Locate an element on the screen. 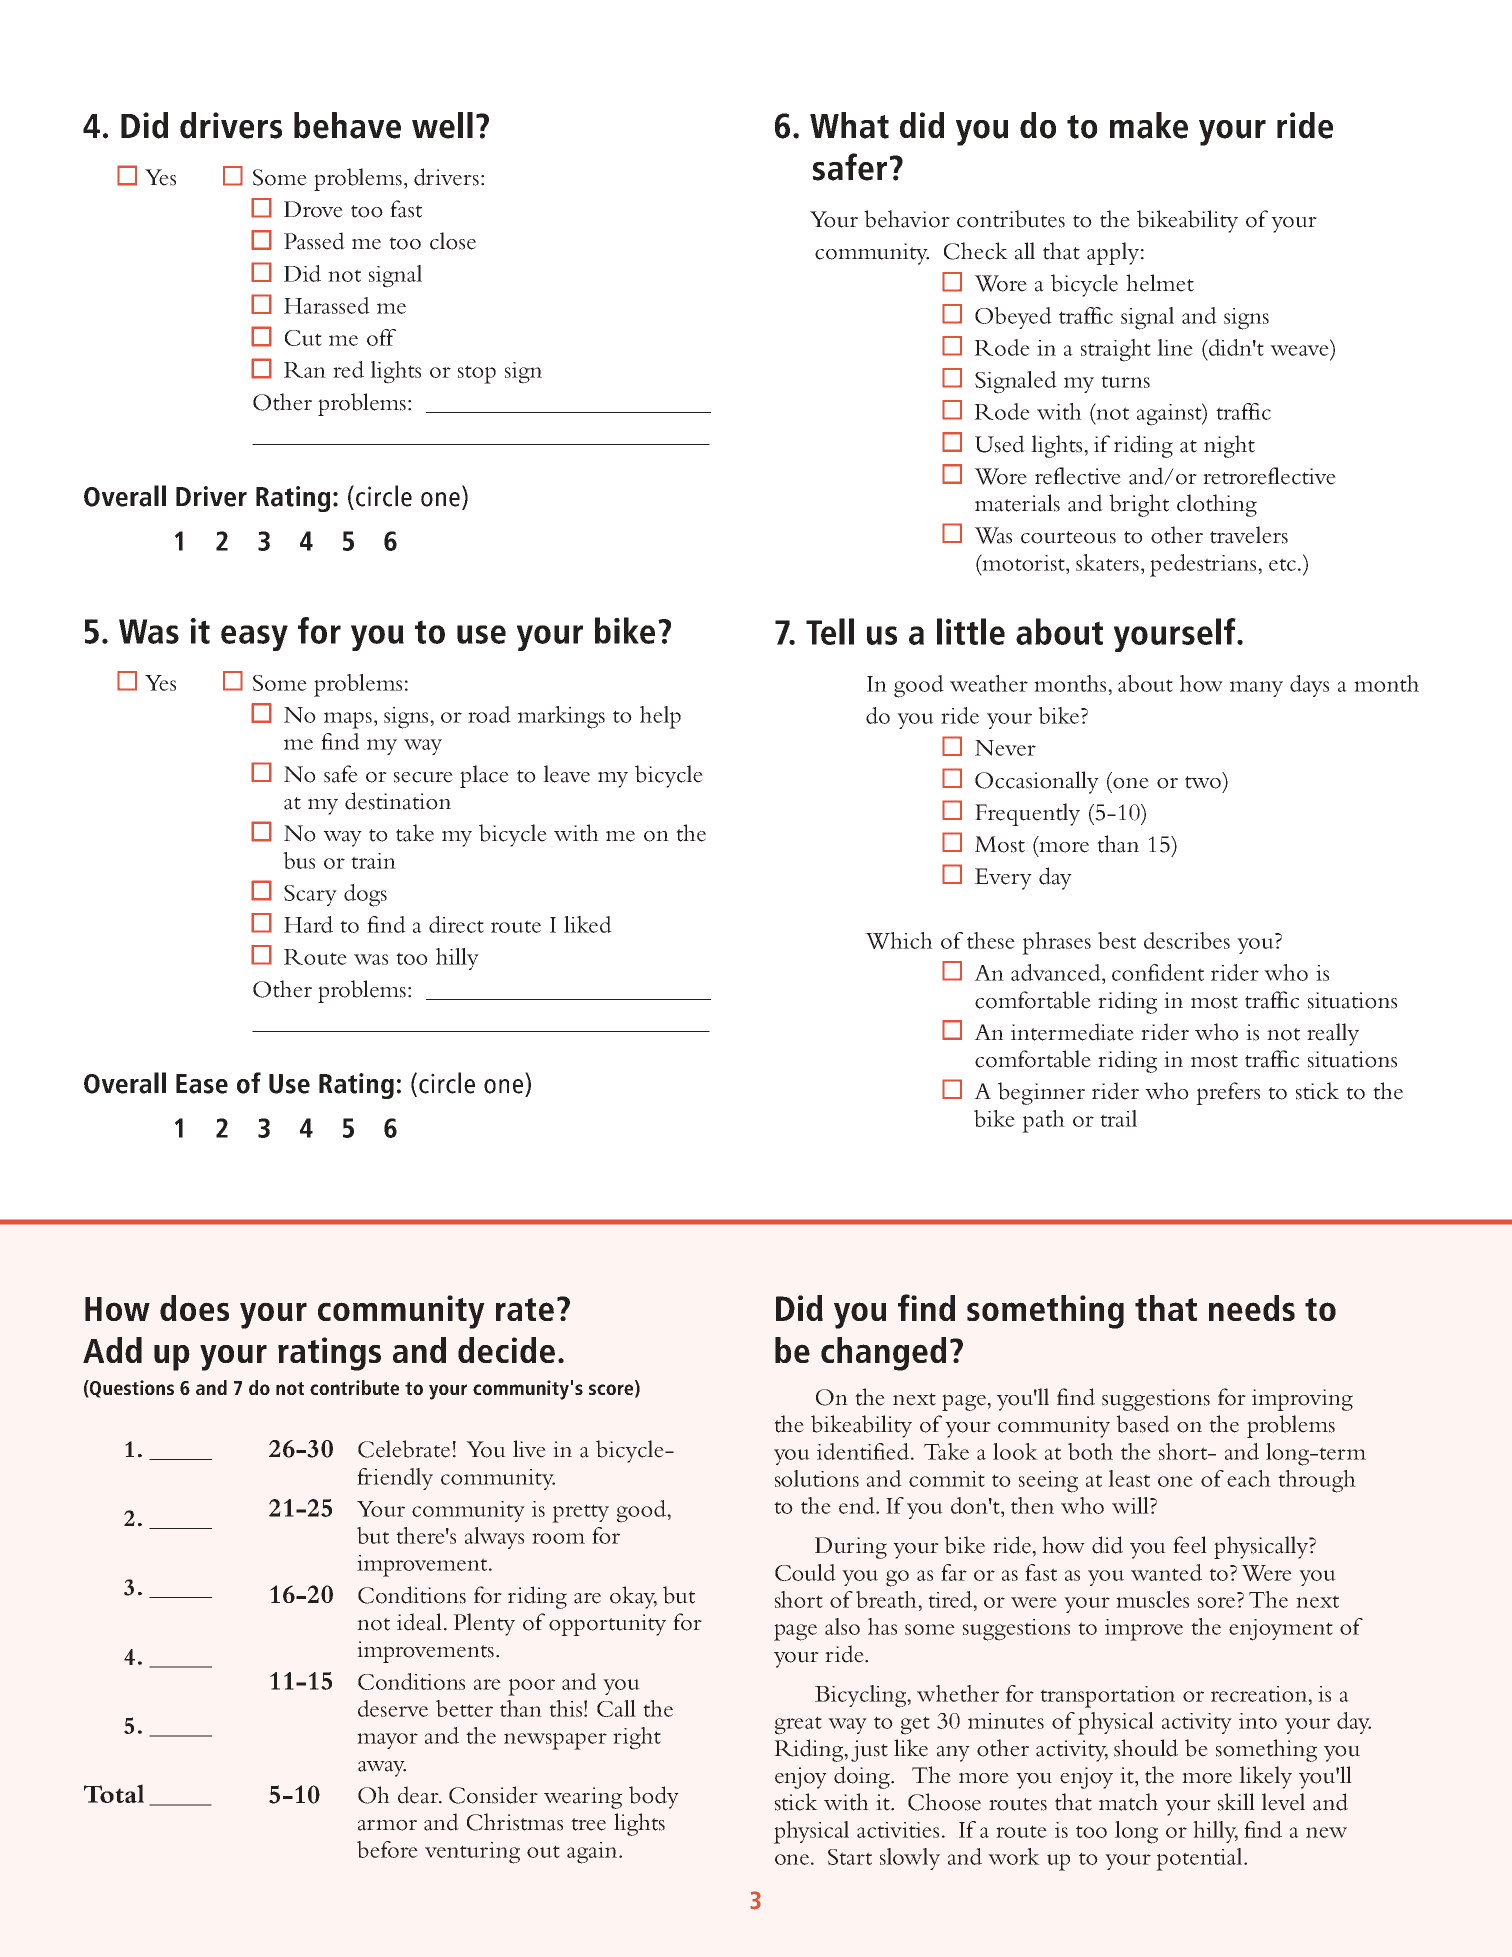 This screenshot has height=1957, width=1512. changed is located at coordinates (883, 1354).
